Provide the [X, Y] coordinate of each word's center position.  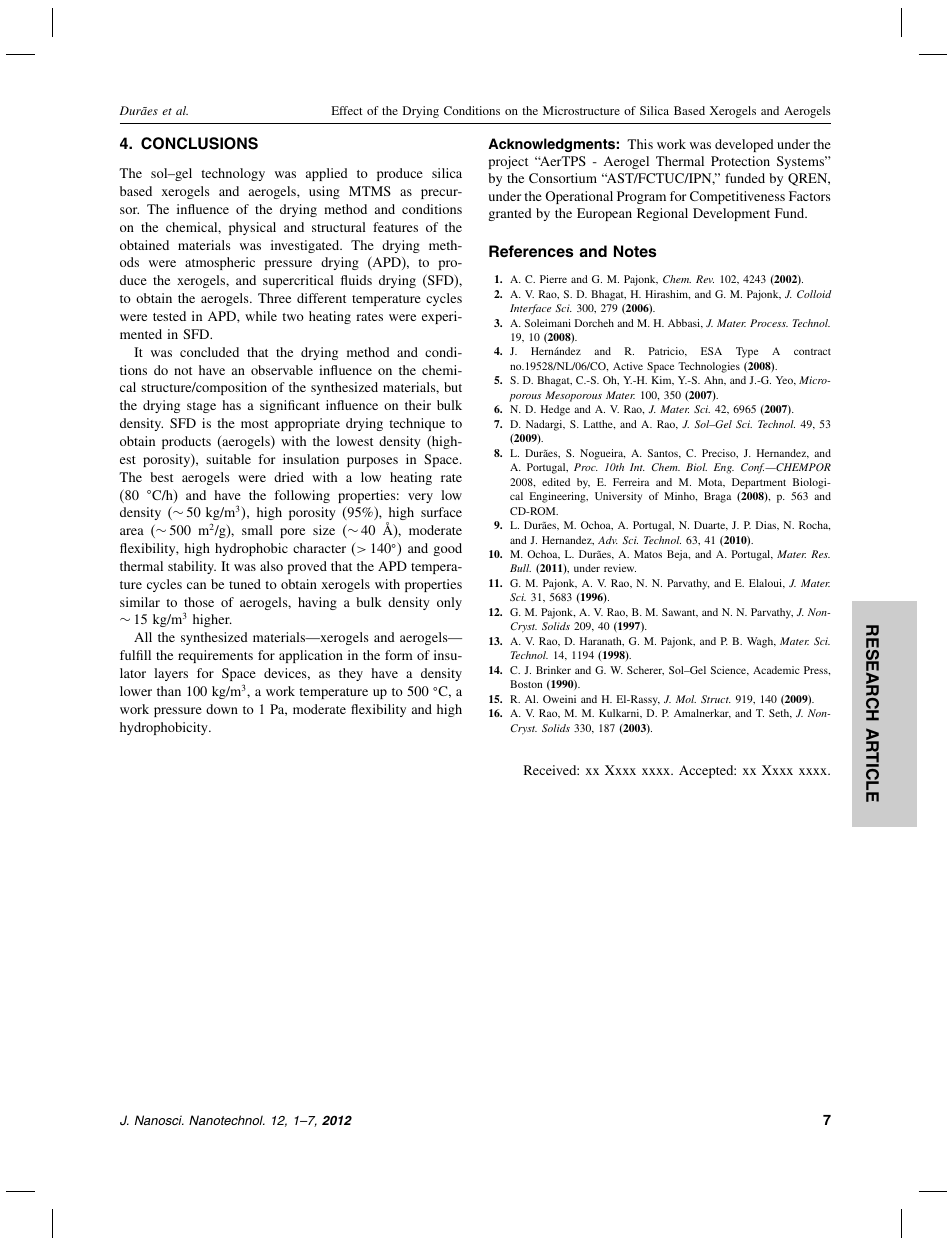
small [257, 530]
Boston [526, 684]
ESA [711, 351]
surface [441, 512]
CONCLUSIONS [199, 143]
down [222, 709]
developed [744, 145]
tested [169, 316]
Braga [717, 497]
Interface [530, 309]
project [508, 162]
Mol [686, 699]
